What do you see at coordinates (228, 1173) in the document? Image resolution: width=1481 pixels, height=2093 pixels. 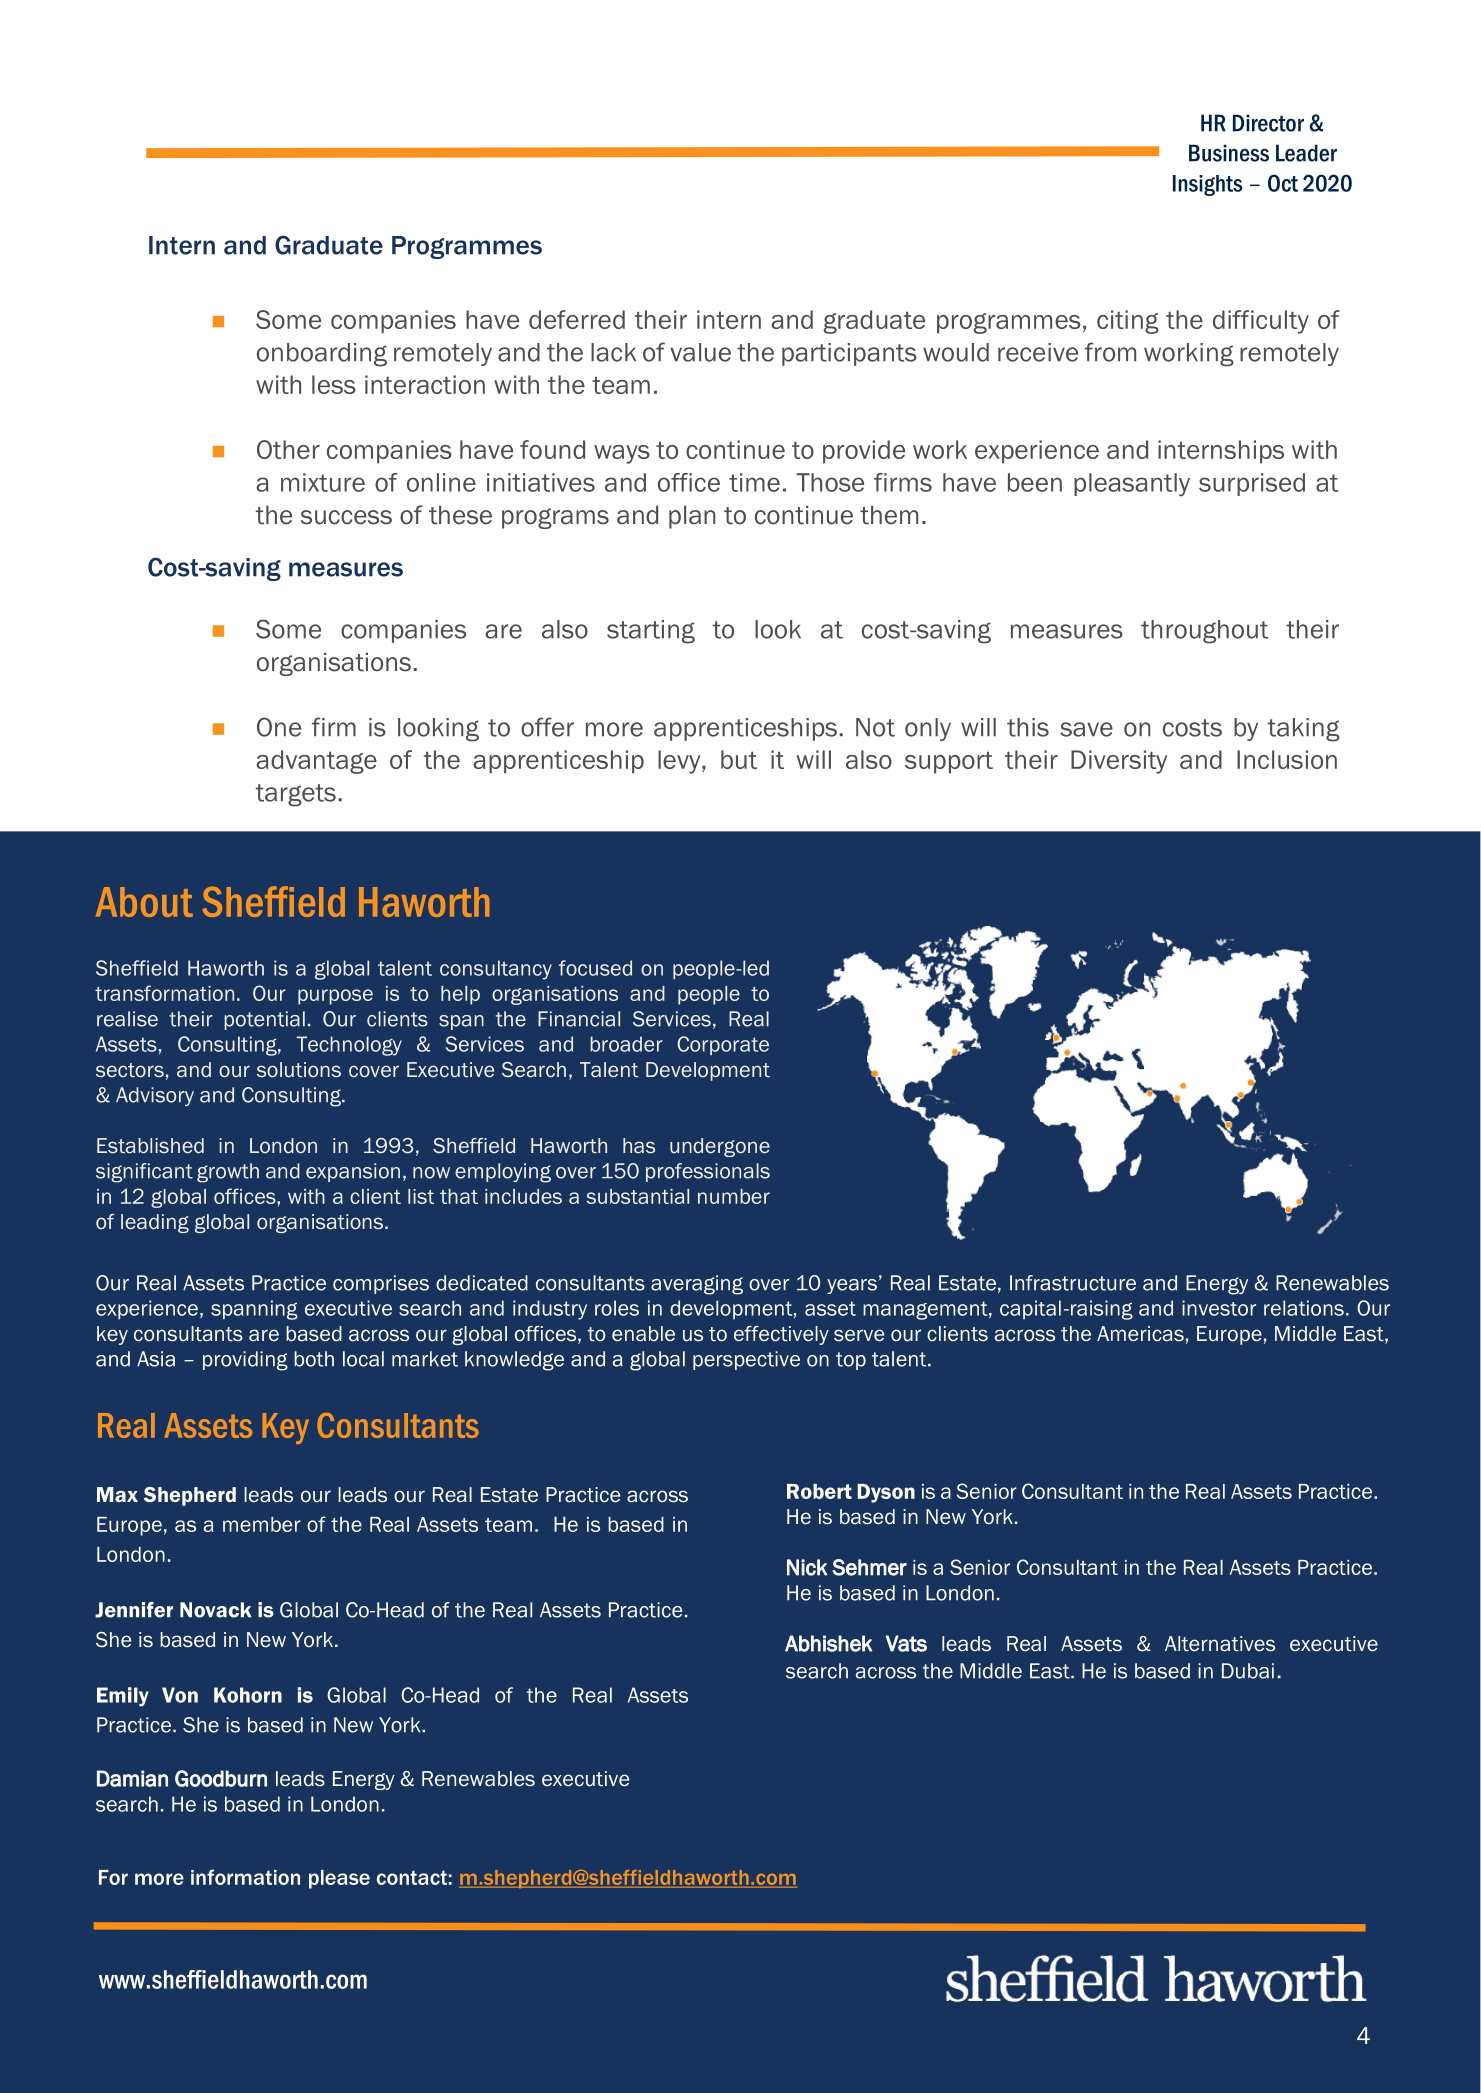 I see `growth` at bounding box center [228, 1173].
